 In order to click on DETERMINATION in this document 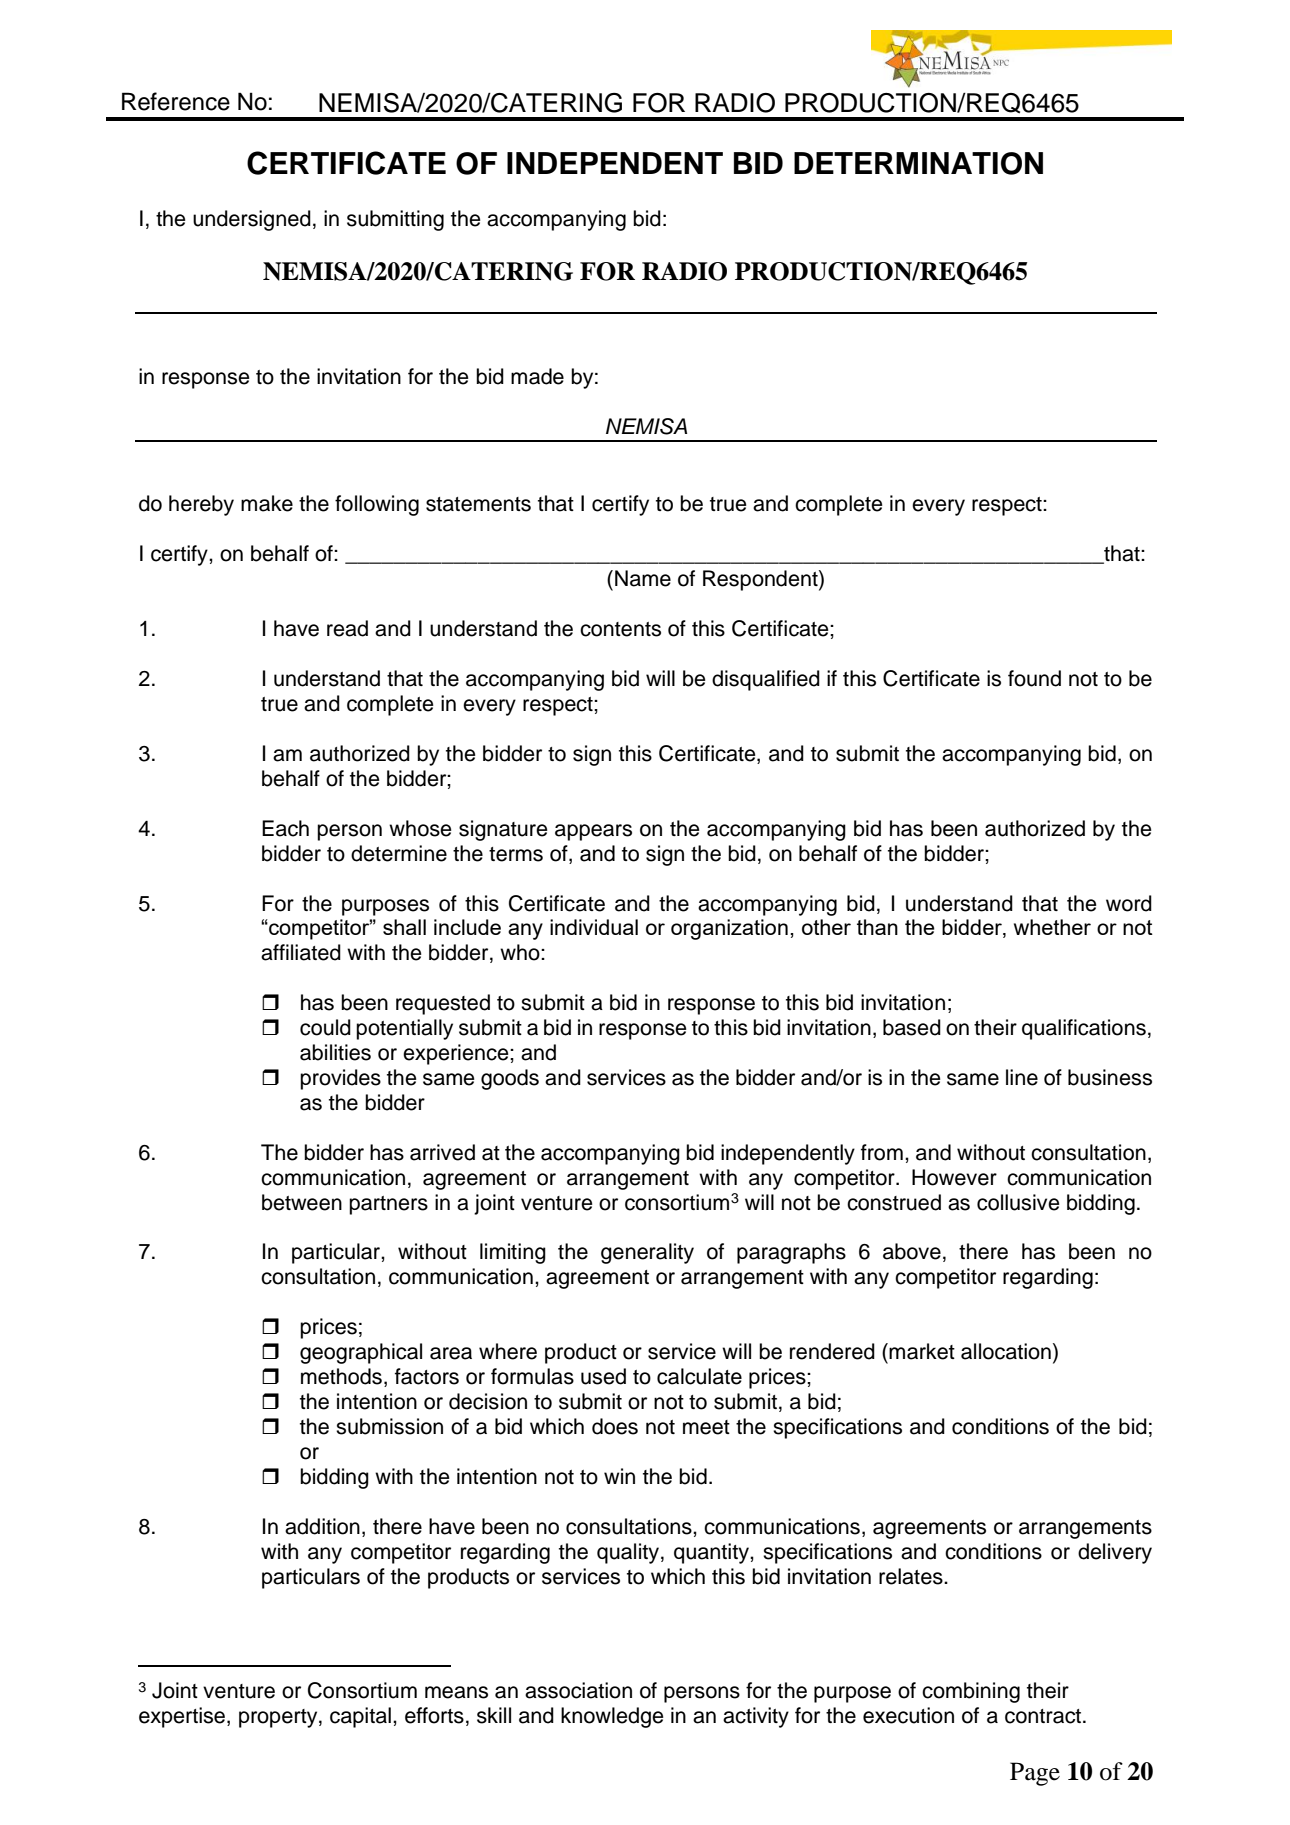, I will do `click(918, 163)`.
